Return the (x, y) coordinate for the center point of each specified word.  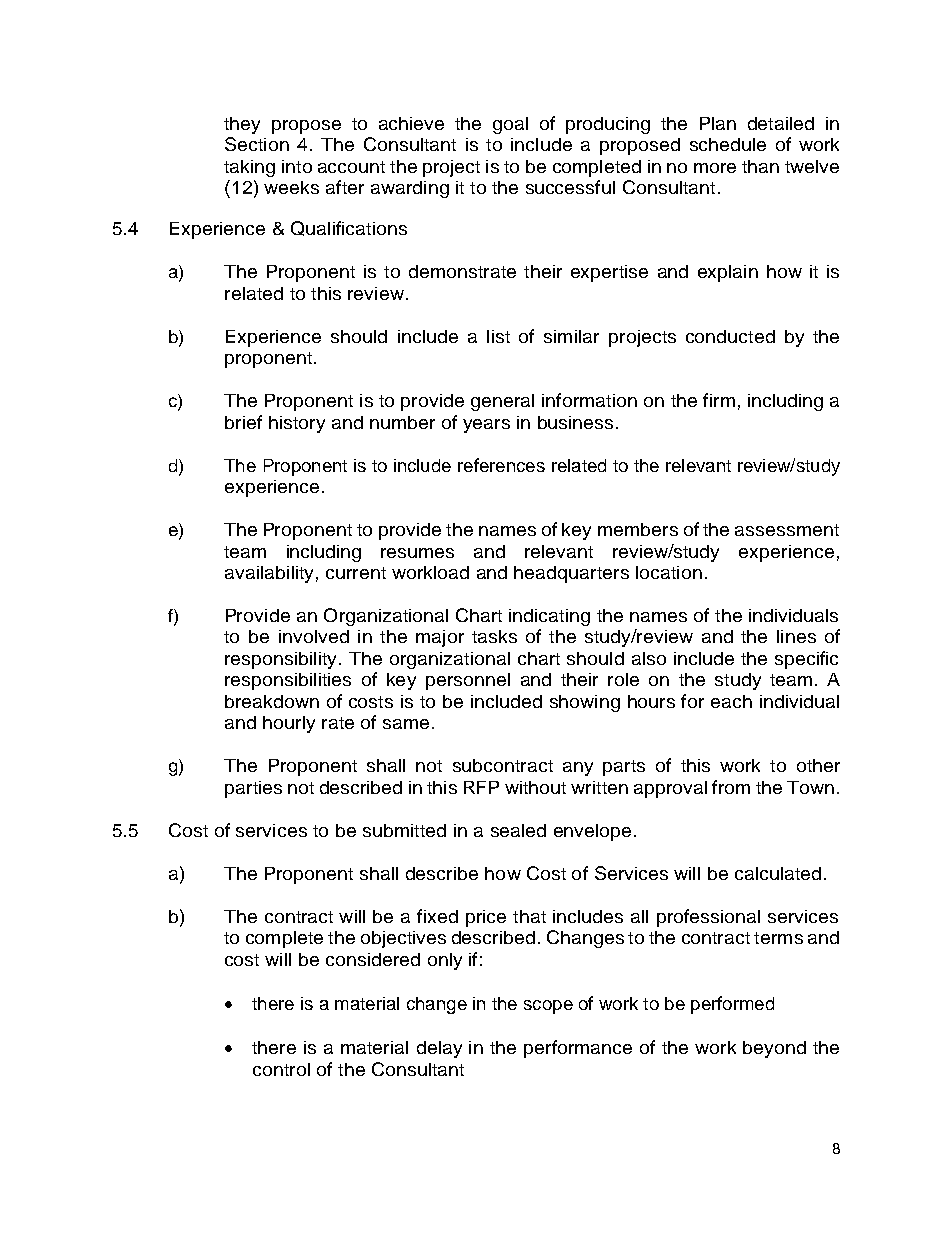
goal (510, 125)
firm (719, 400)
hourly (289, 724)
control (281, 1069)
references (501, 465)
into (297, 166)
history (297, 424)
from (731, 787)
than (760, 166)
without (535, 787)
